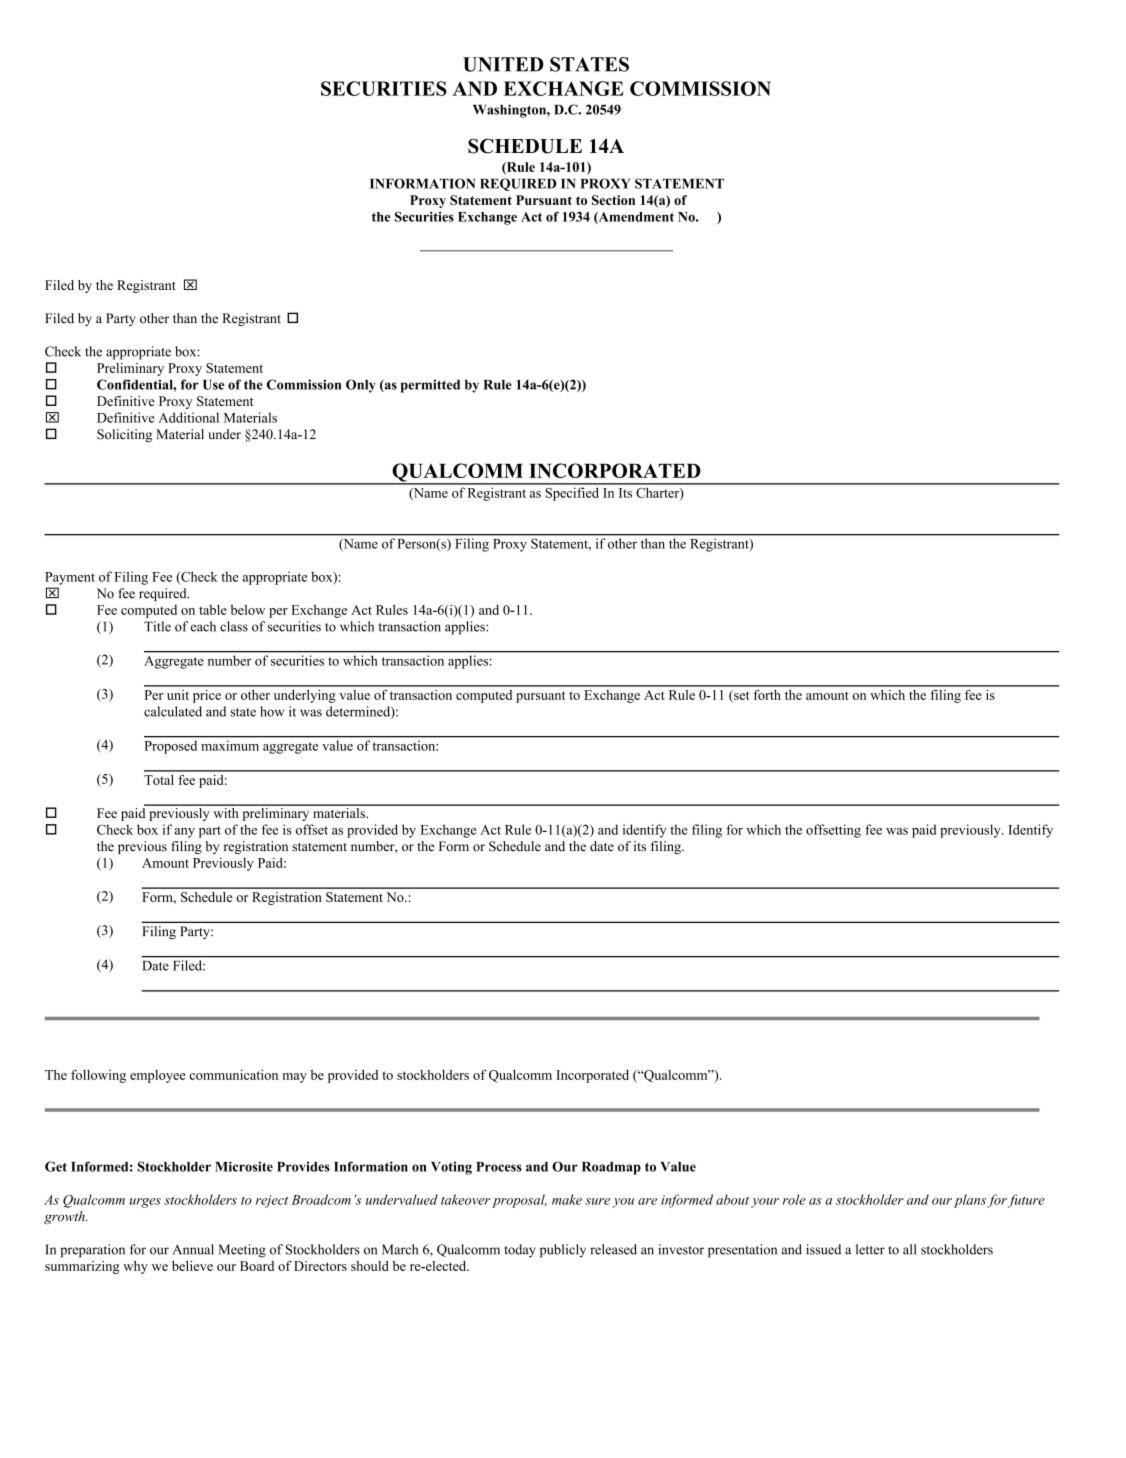 Image resolution: width=1126 pixels, height=1458 pixels. Describe the element at coordinates (430, 386) in the image. I see `permitted` at that location.
